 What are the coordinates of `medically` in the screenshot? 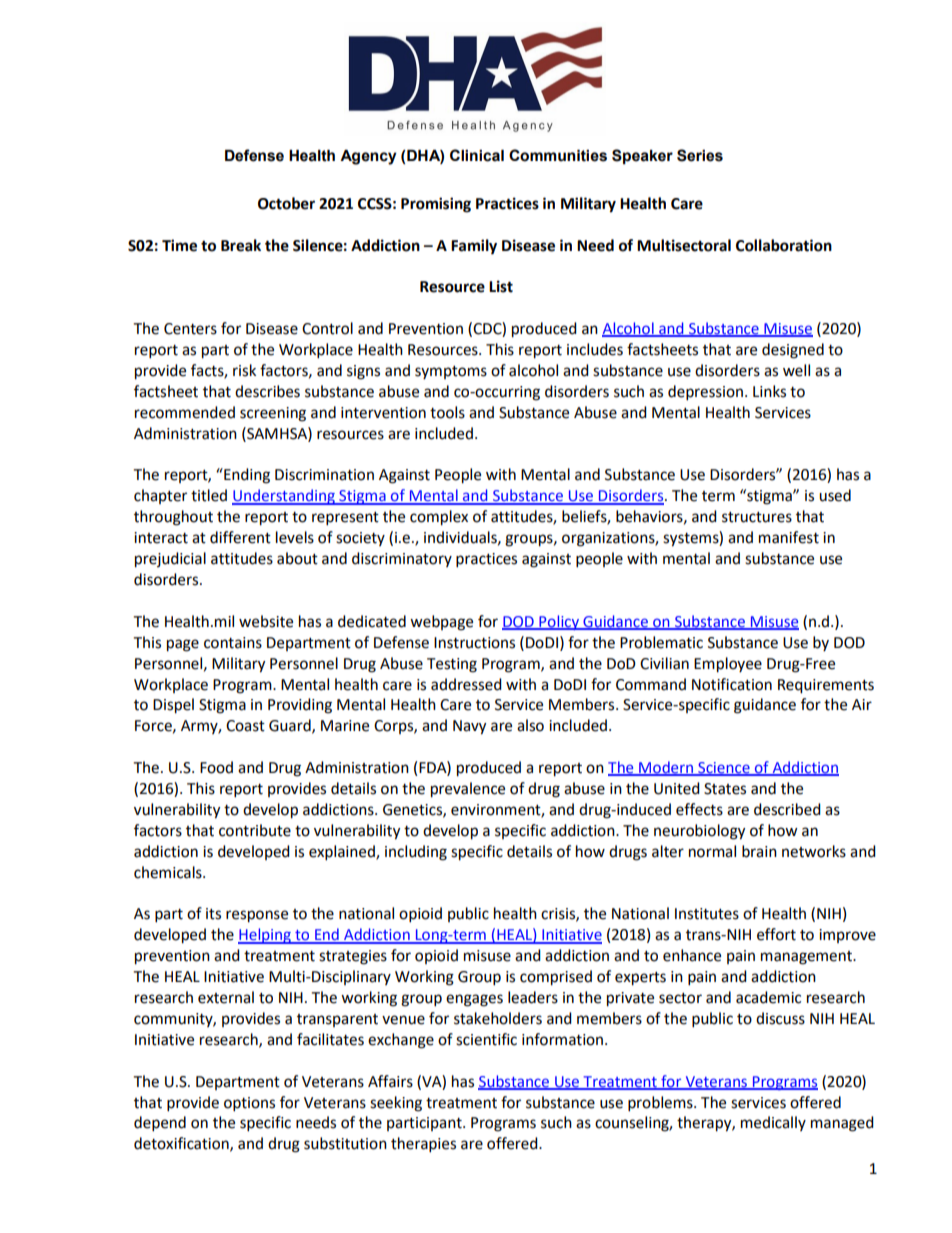 It's located at (773, 1123).
